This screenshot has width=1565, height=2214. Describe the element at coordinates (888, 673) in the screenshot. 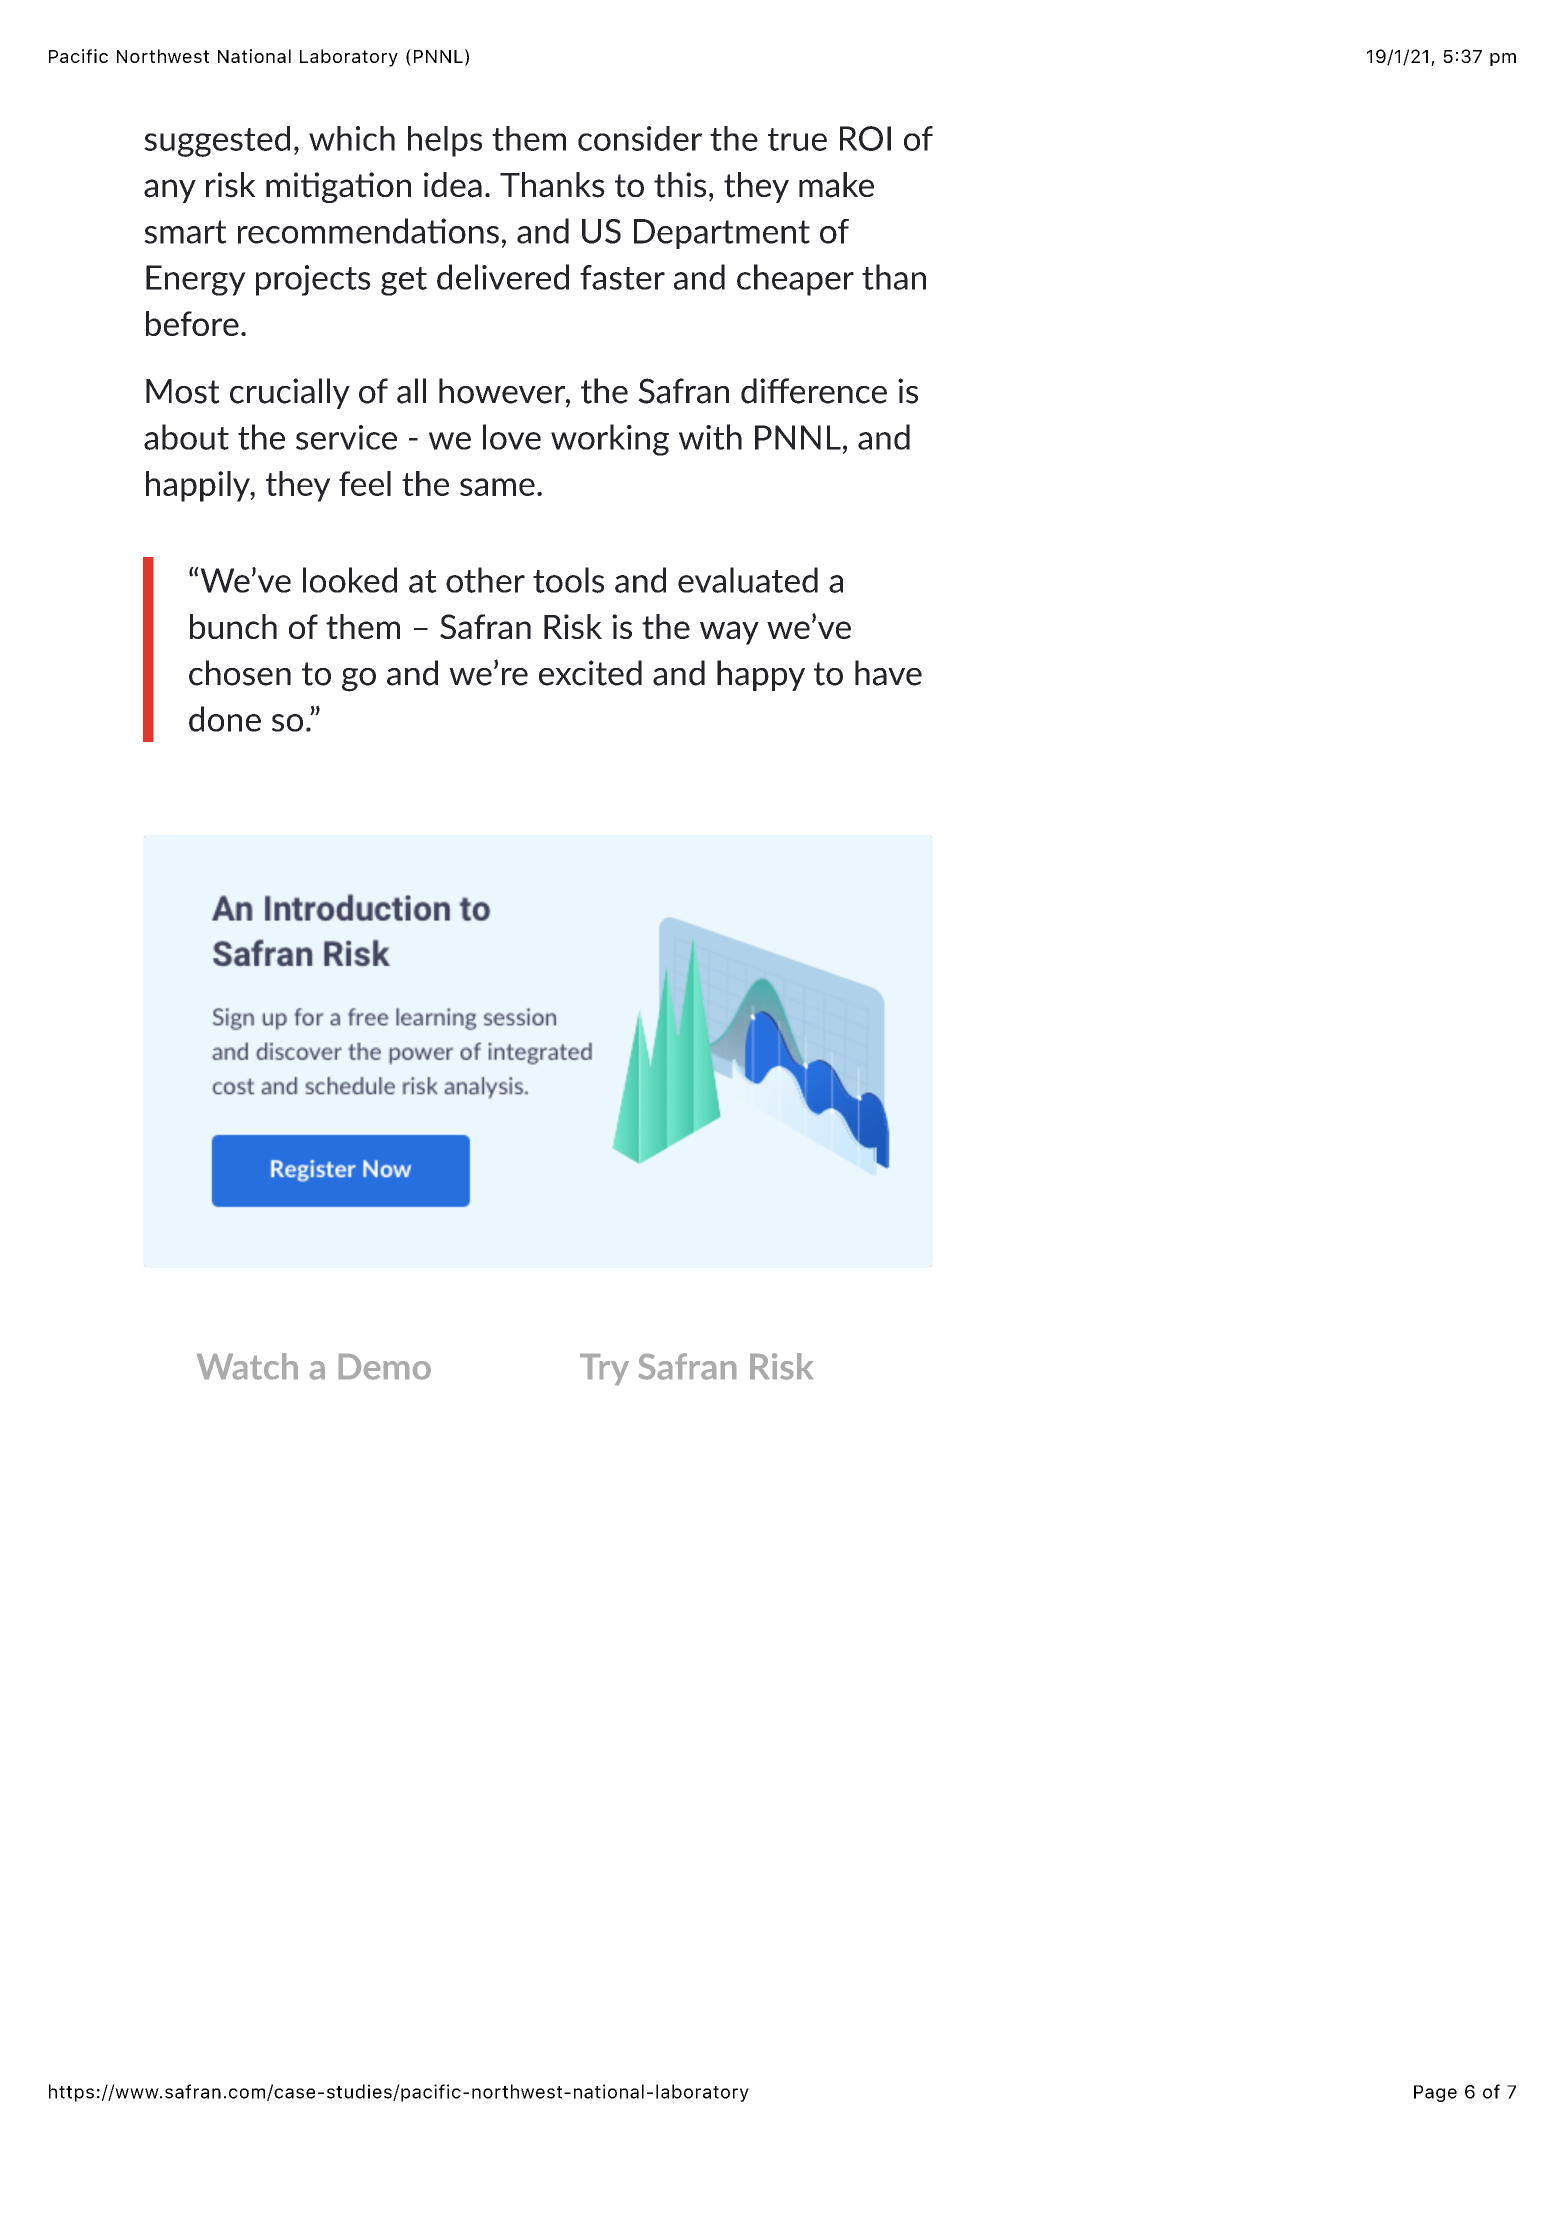

I see `have` at that location.
